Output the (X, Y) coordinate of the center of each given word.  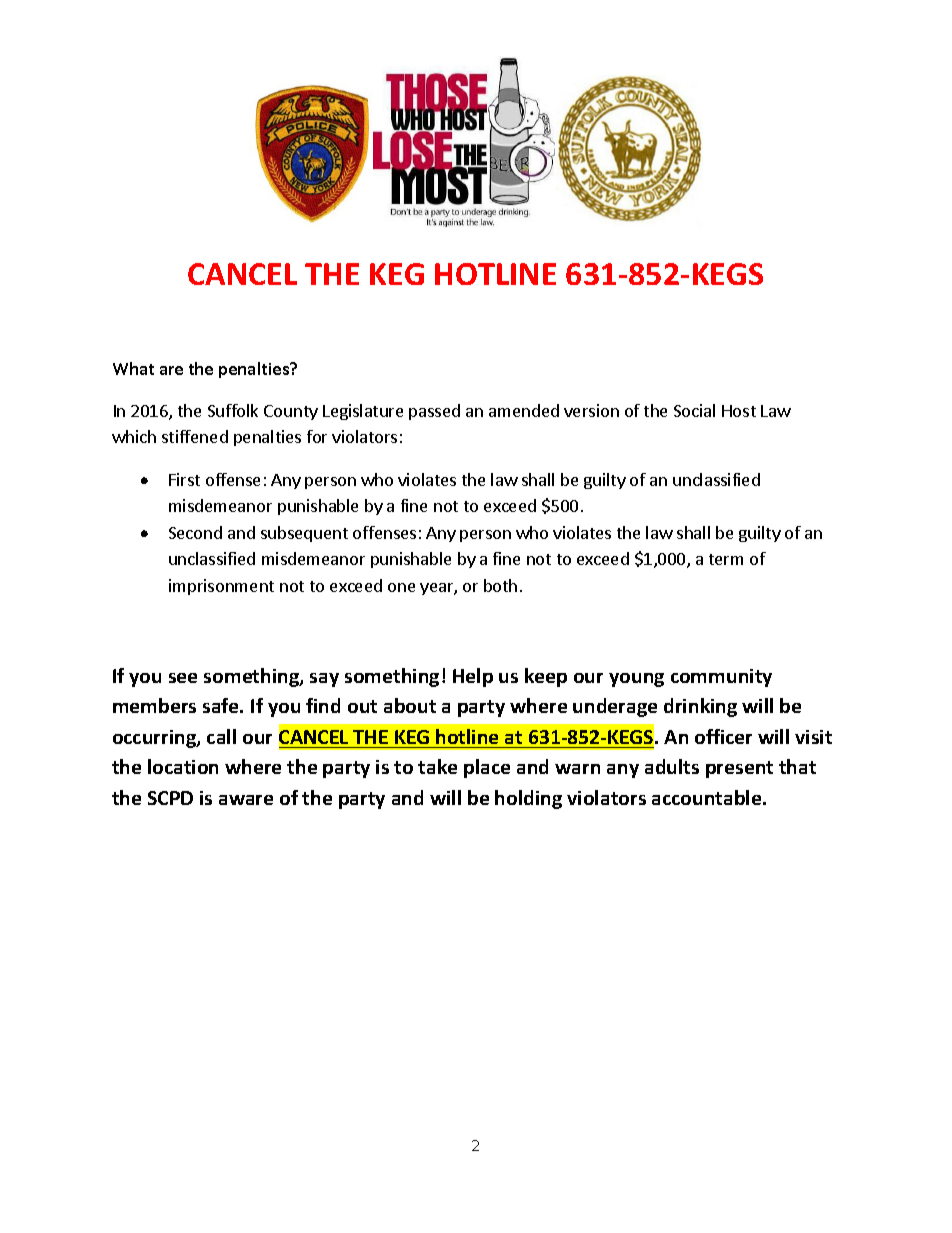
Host (739, 411)
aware (246, 800)
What (133, 368)
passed (434, 412)
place (487, 768)
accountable (708, 797)
